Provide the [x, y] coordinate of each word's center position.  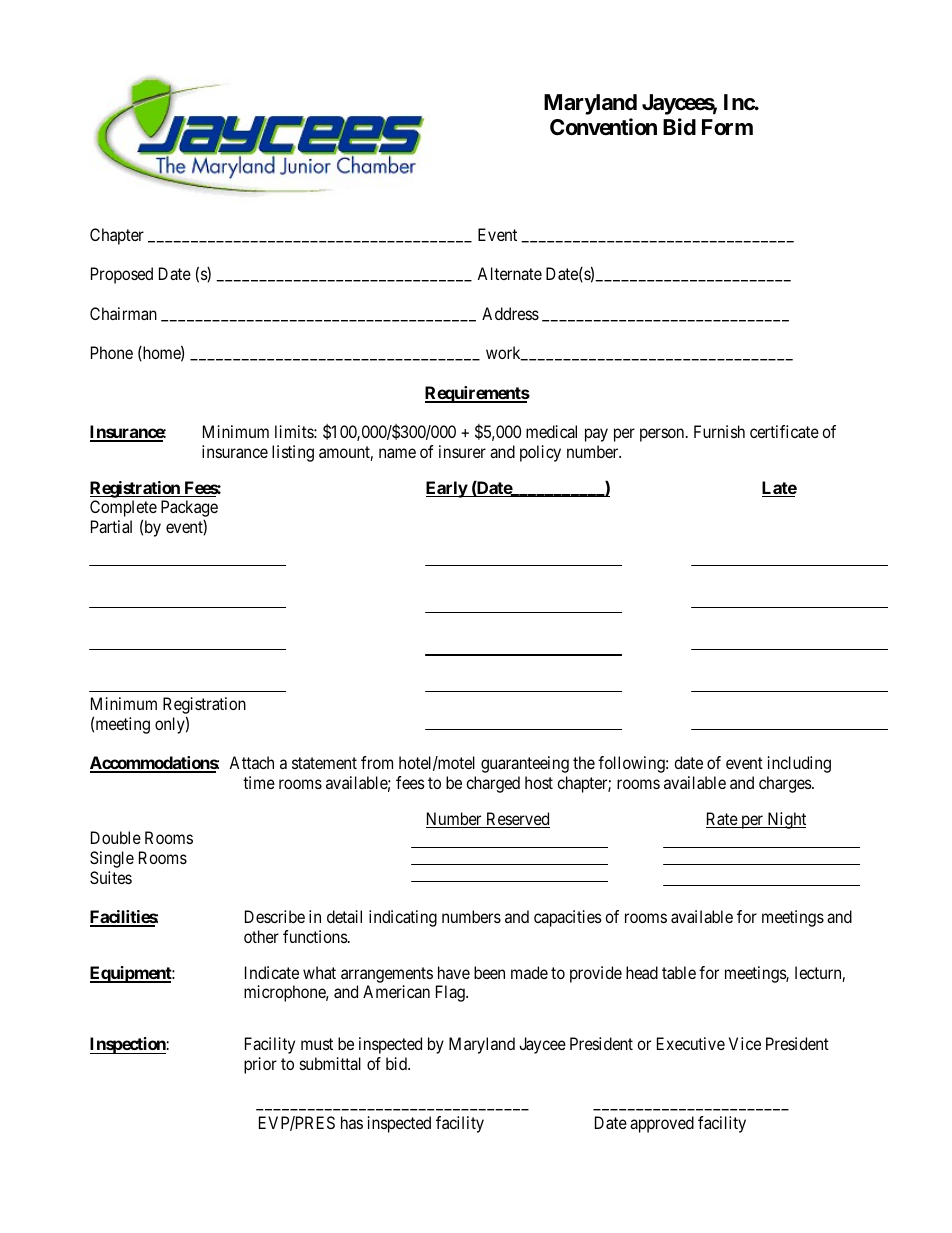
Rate [722, 820]
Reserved [517, 820]
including [799, 764]
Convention [603, 126]
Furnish [719, 431]
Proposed [122, 275]
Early [447, 489]
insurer [462, 451]
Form [727, 127]
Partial [111, 526]
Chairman [123, 313]
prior [260, 1065]
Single [112, 859]
